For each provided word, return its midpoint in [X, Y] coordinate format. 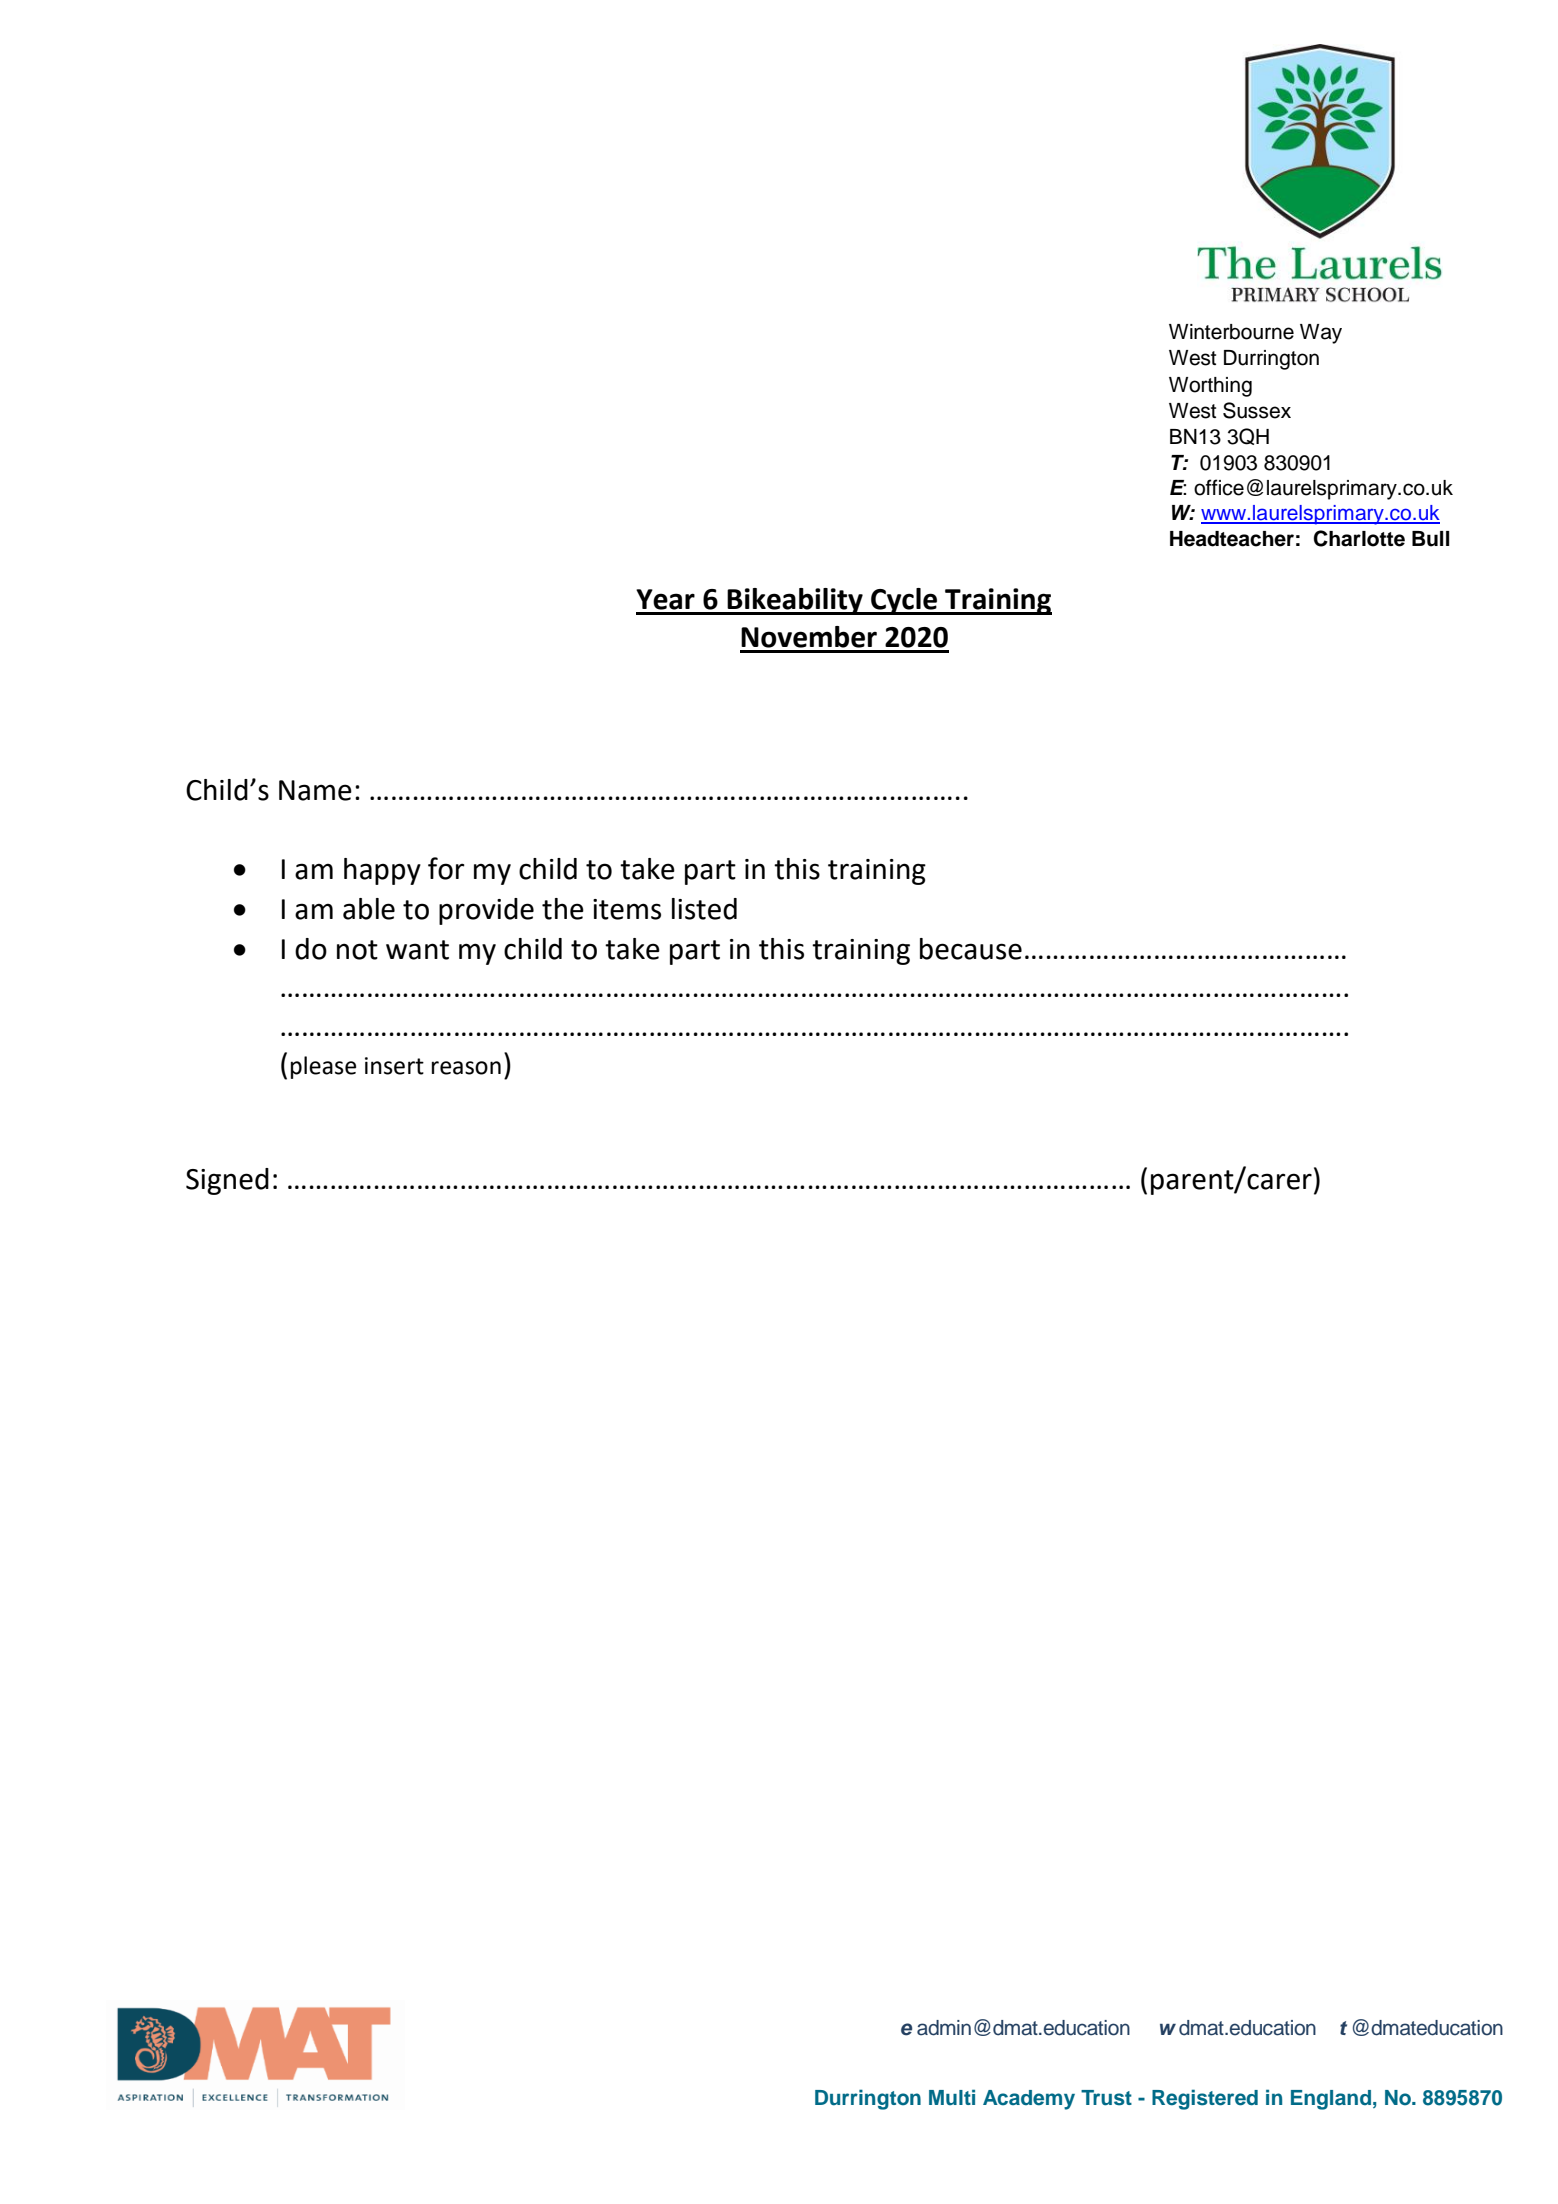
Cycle [904, 601]
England [1331, 2100]
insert [394, 1066]
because [971, 949]
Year [665, 599]
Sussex [1257, 410]
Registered [1205, 2099]
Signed [227, 1181]
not [357, 950]
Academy [1029, 2100]
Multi [952, 2097]
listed [704, 909]
